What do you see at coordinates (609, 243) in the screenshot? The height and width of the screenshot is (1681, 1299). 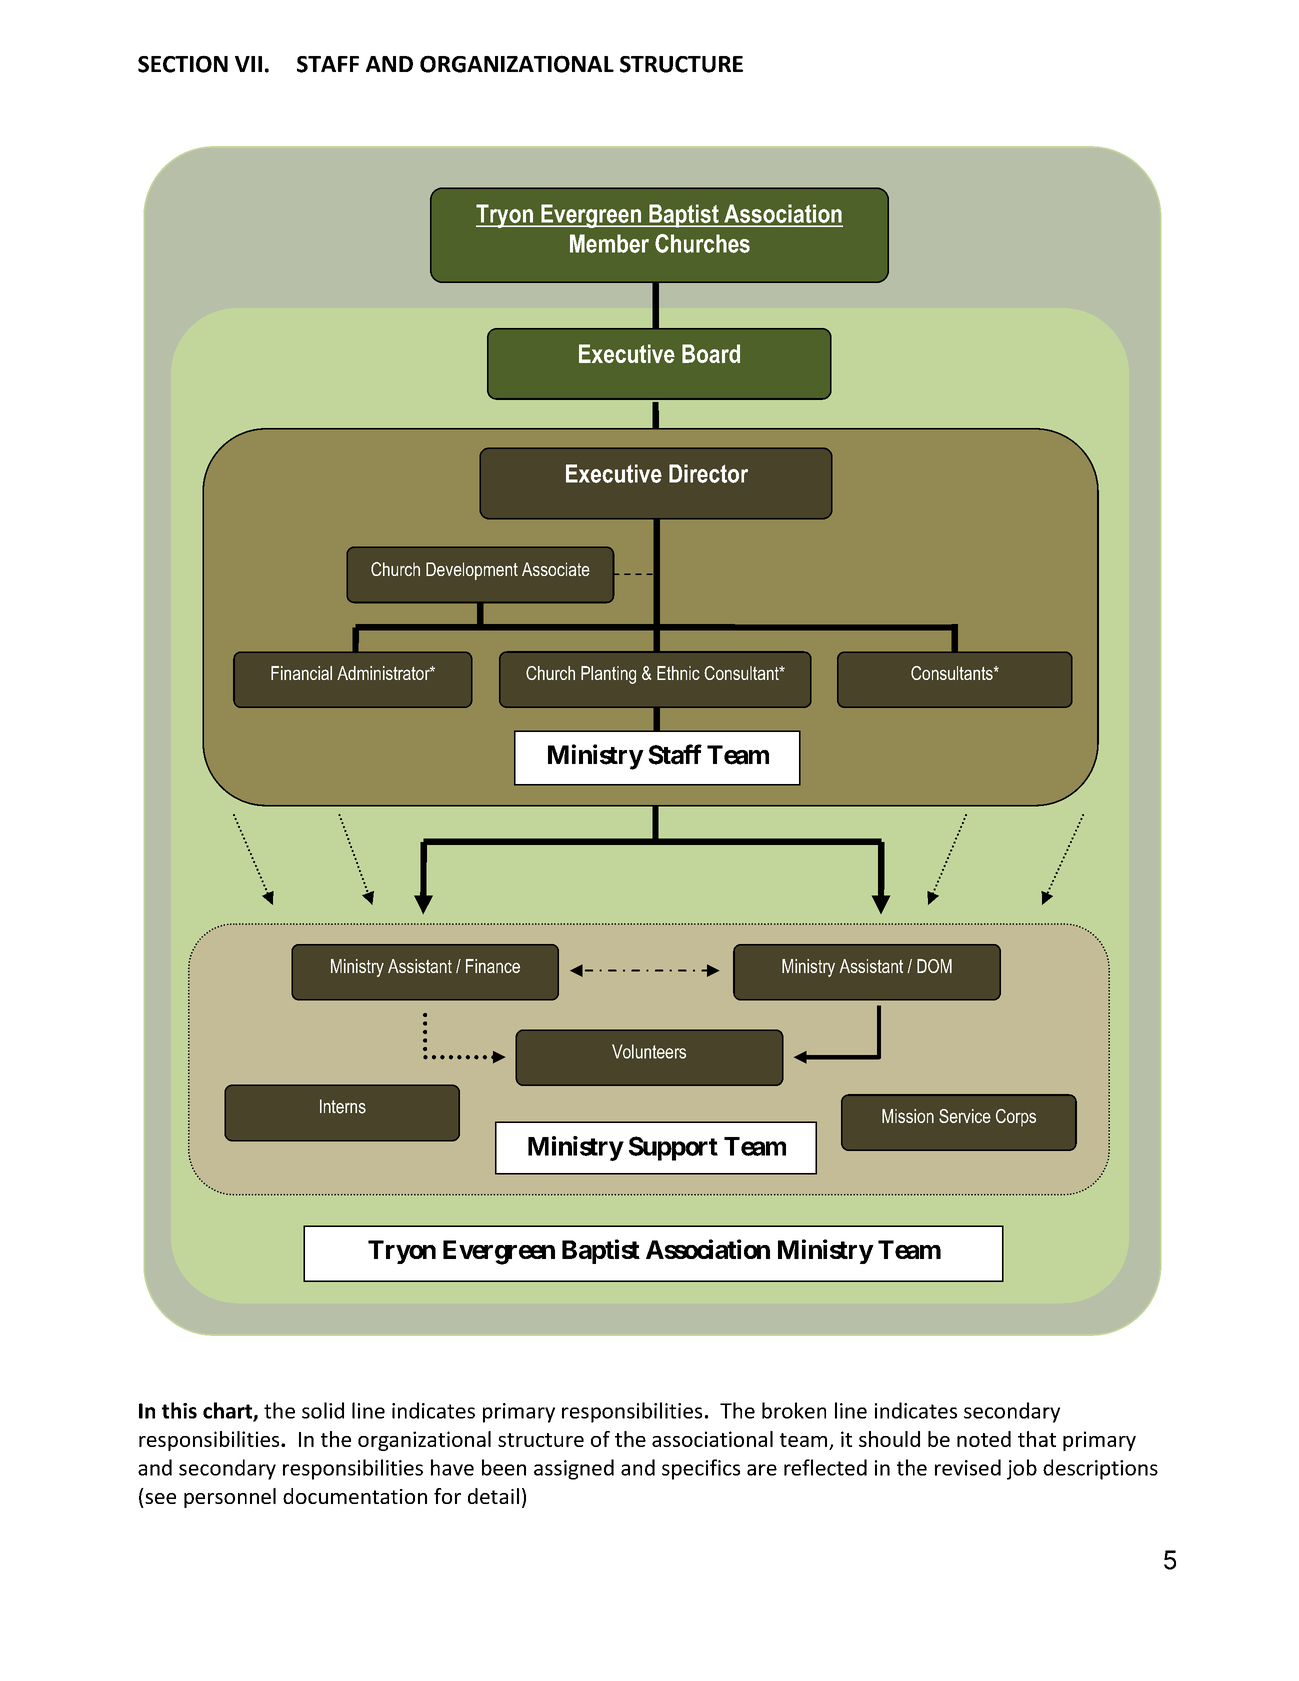 I see `Member` at bounding box center [609, 243].
